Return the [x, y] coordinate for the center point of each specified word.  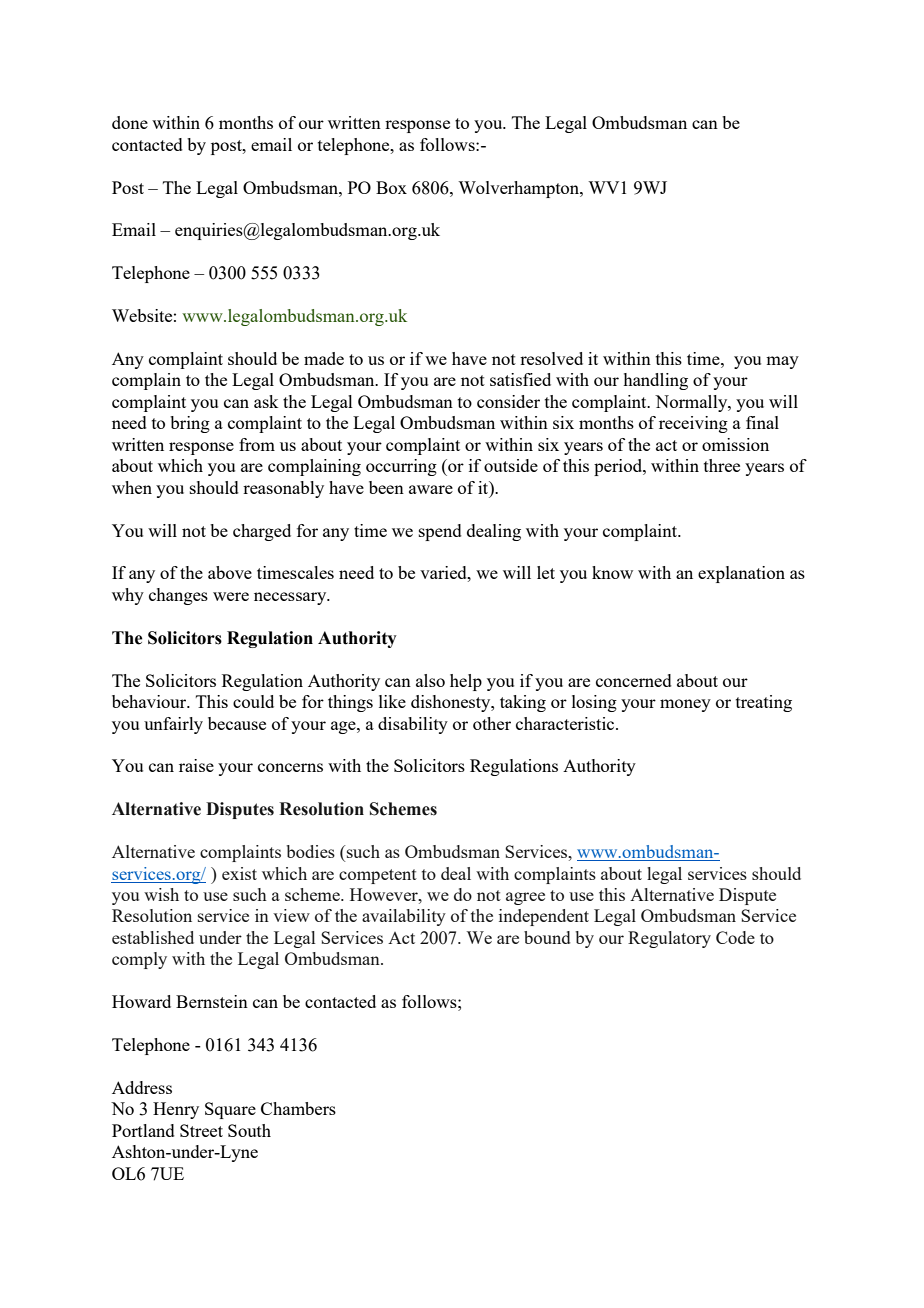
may [782, 362]
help [466, 682]
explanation [741, 574]
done [130, 122]
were [231, 596]
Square [230, 1110]
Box [391, 187]
